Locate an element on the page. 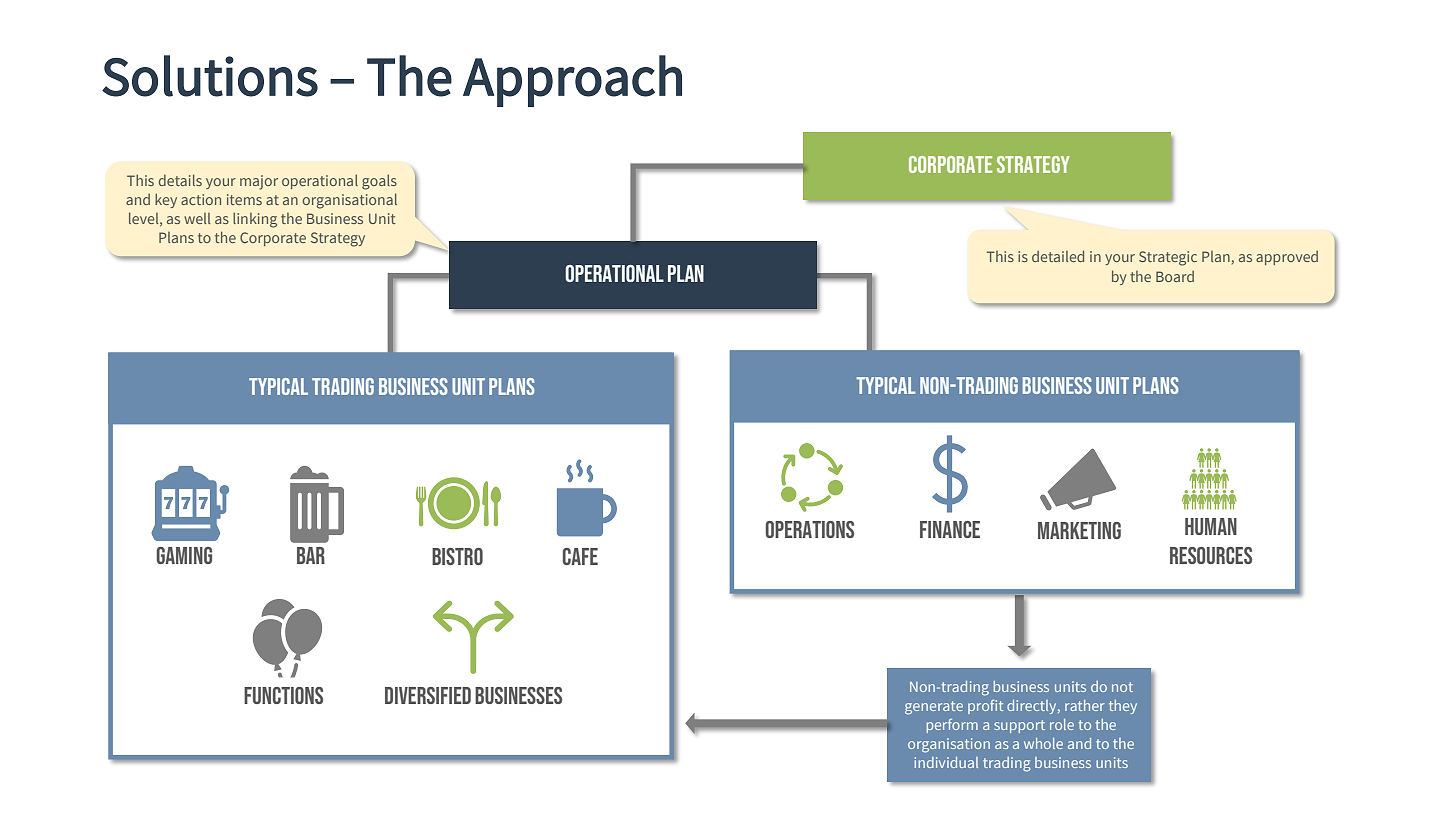 Image resolution: width=1456 pixels, height=819 pixels. Approach is located at coordinates (572, 81).
